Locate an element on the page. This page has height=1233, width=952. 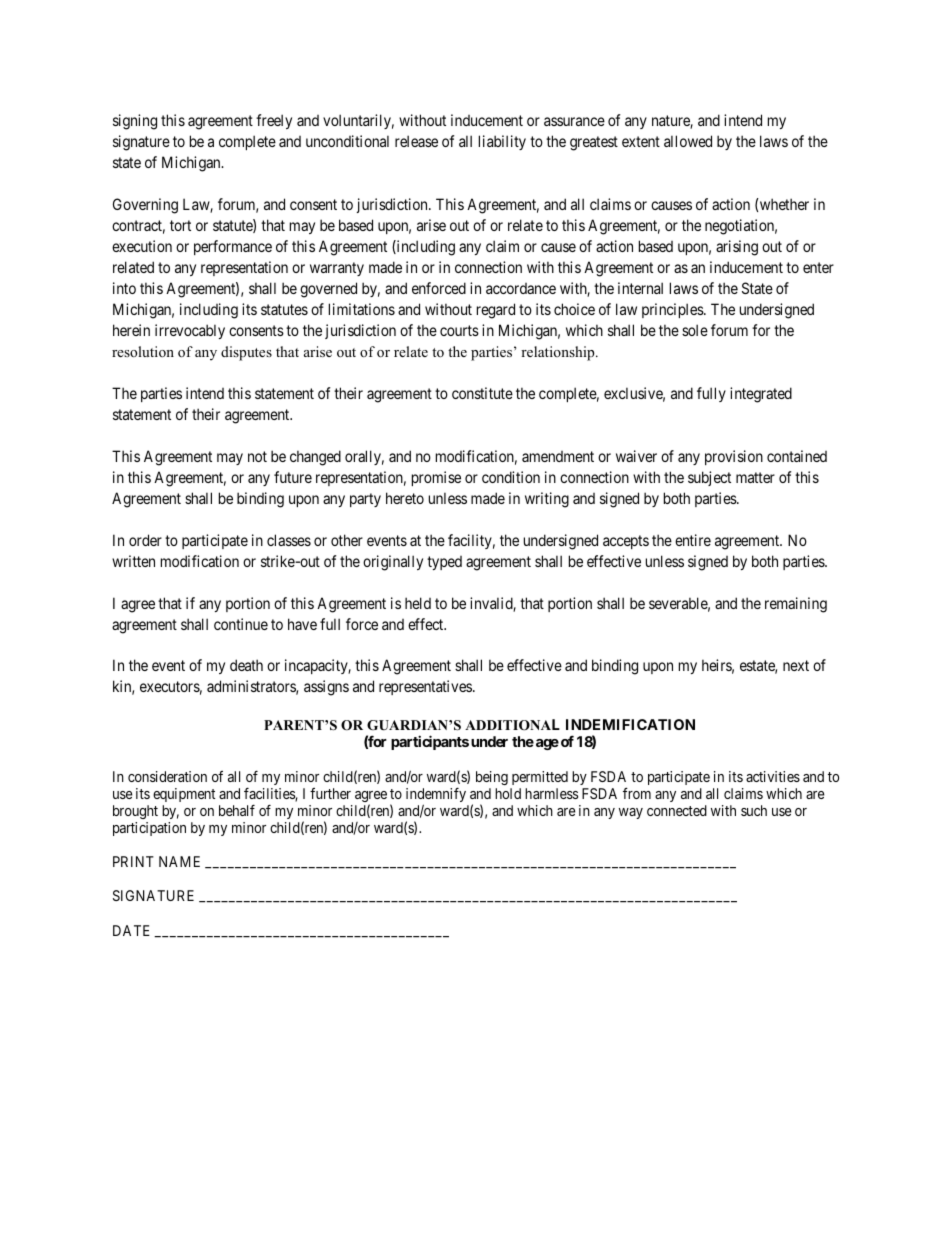
typed is located at coordinates (444, 563).
